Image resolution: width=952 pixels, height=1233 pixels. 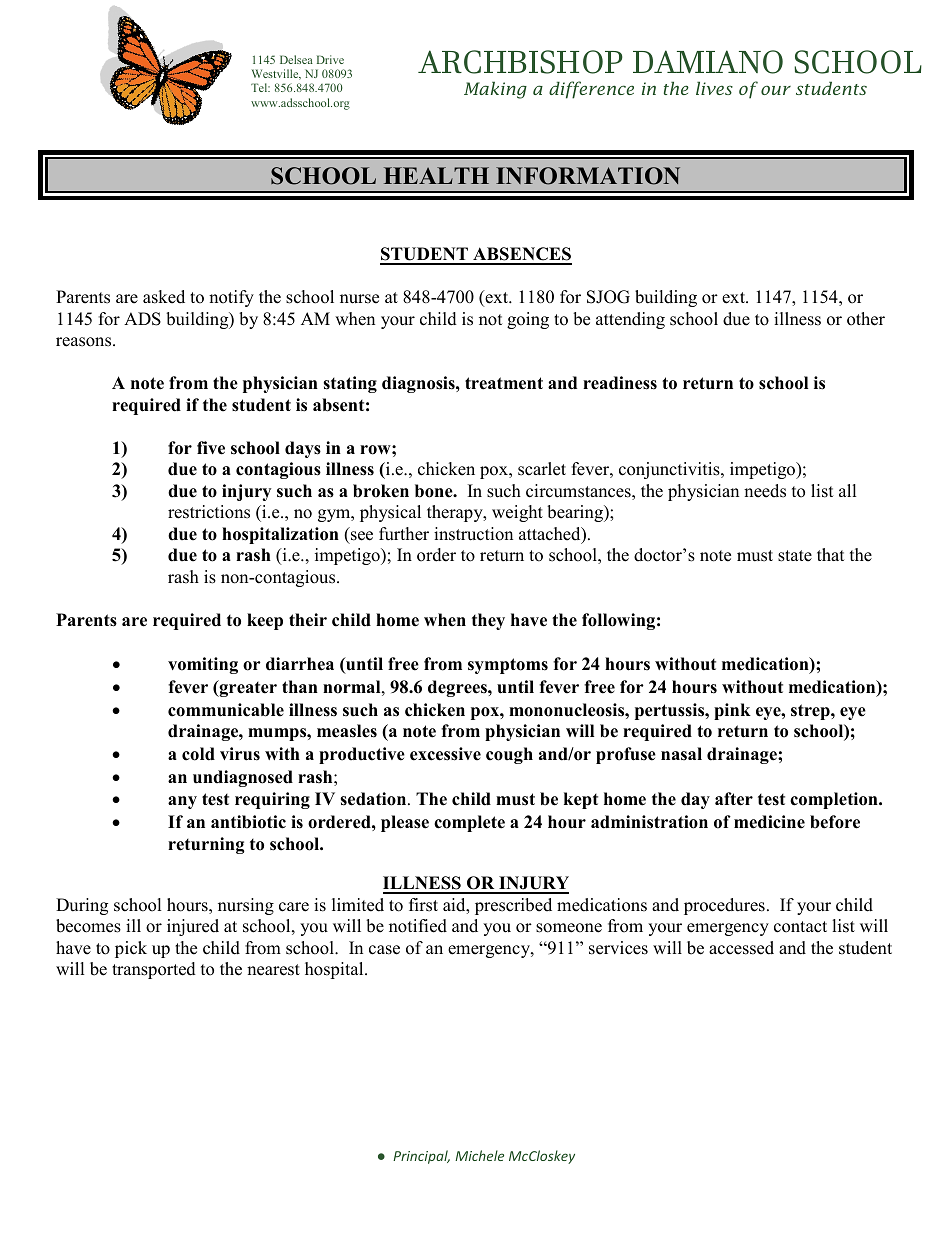 I want to click on five, so click(x=211, y=448).
